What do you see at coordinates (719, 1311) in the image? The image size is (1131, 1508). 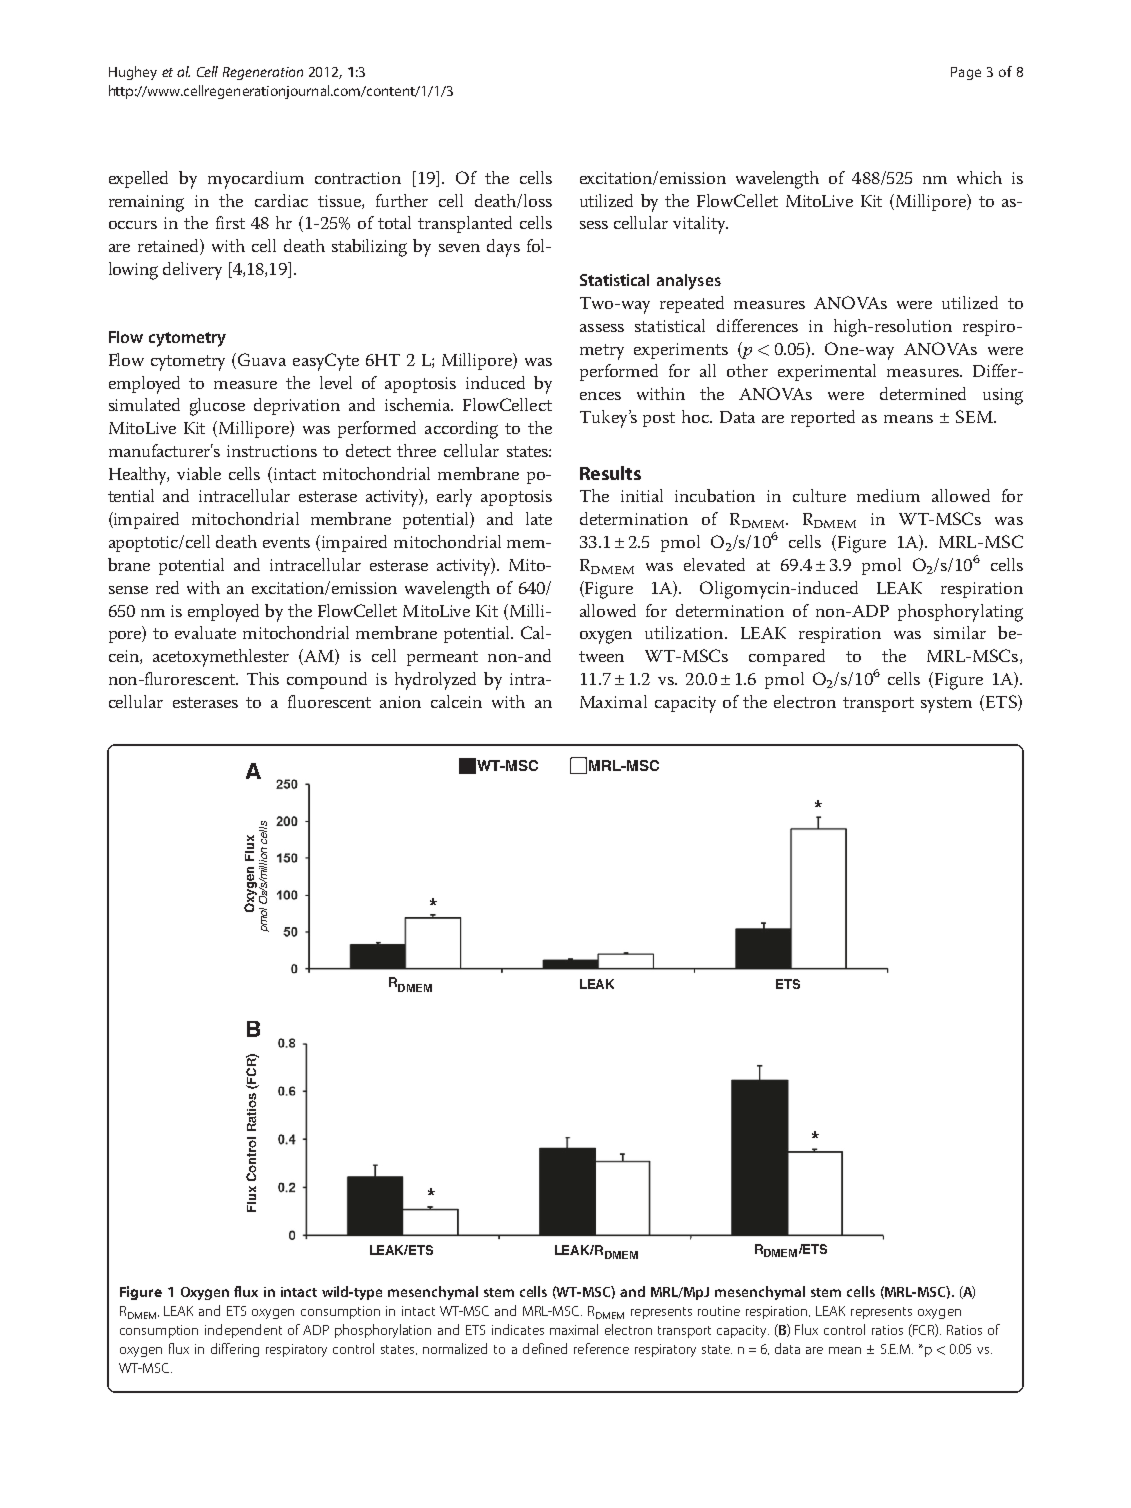 I see `routine` at bounding box center [719, 1311].
